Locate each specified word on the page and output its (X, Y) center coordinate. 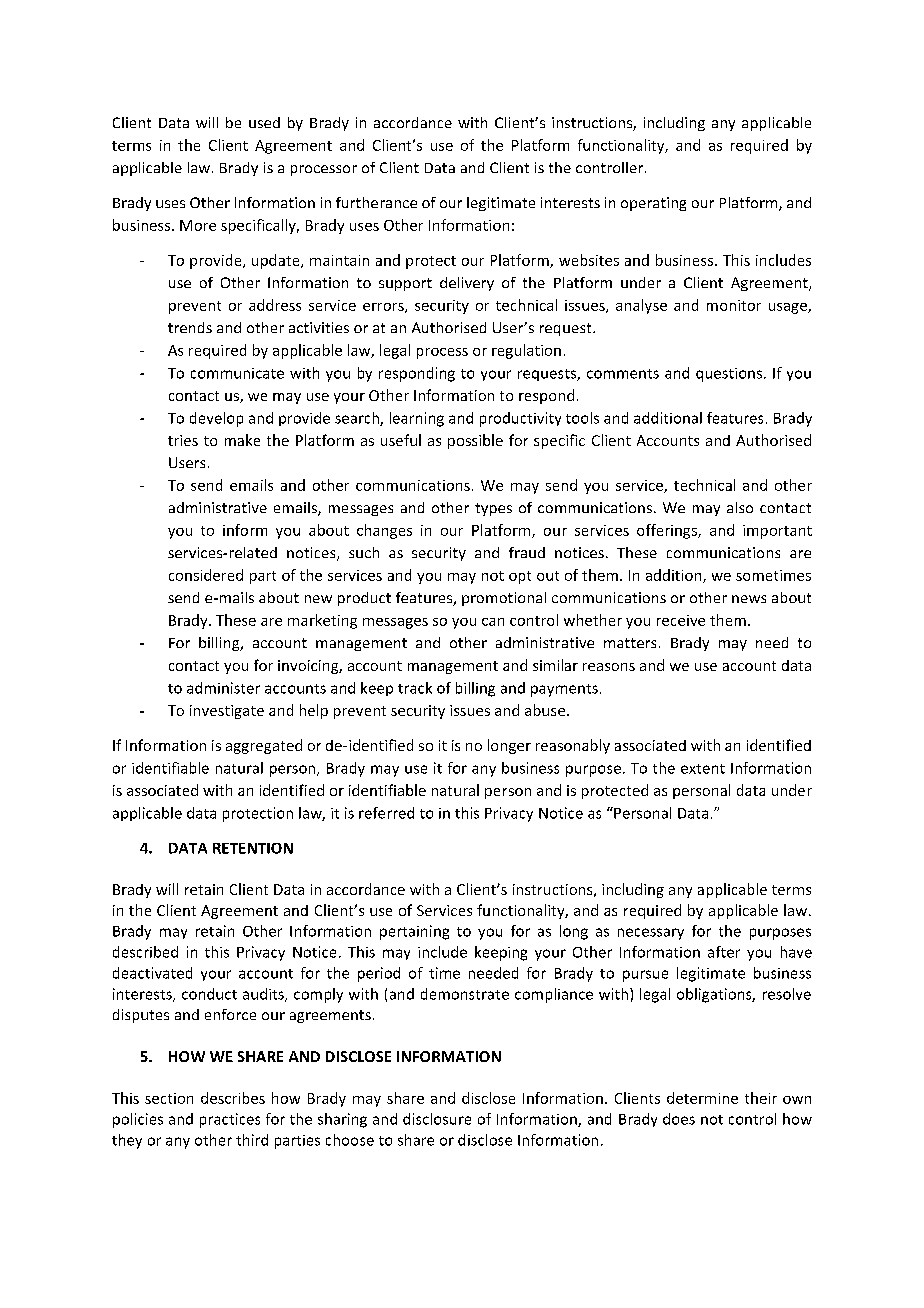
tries (183, 440)
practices (230, 1120)
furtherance (376, 202)
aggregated (264, 746)
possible (475, 441)
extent (703, 769)
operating (653, 204)
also (740, 507)
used (264, 122)
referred (386, 813)
